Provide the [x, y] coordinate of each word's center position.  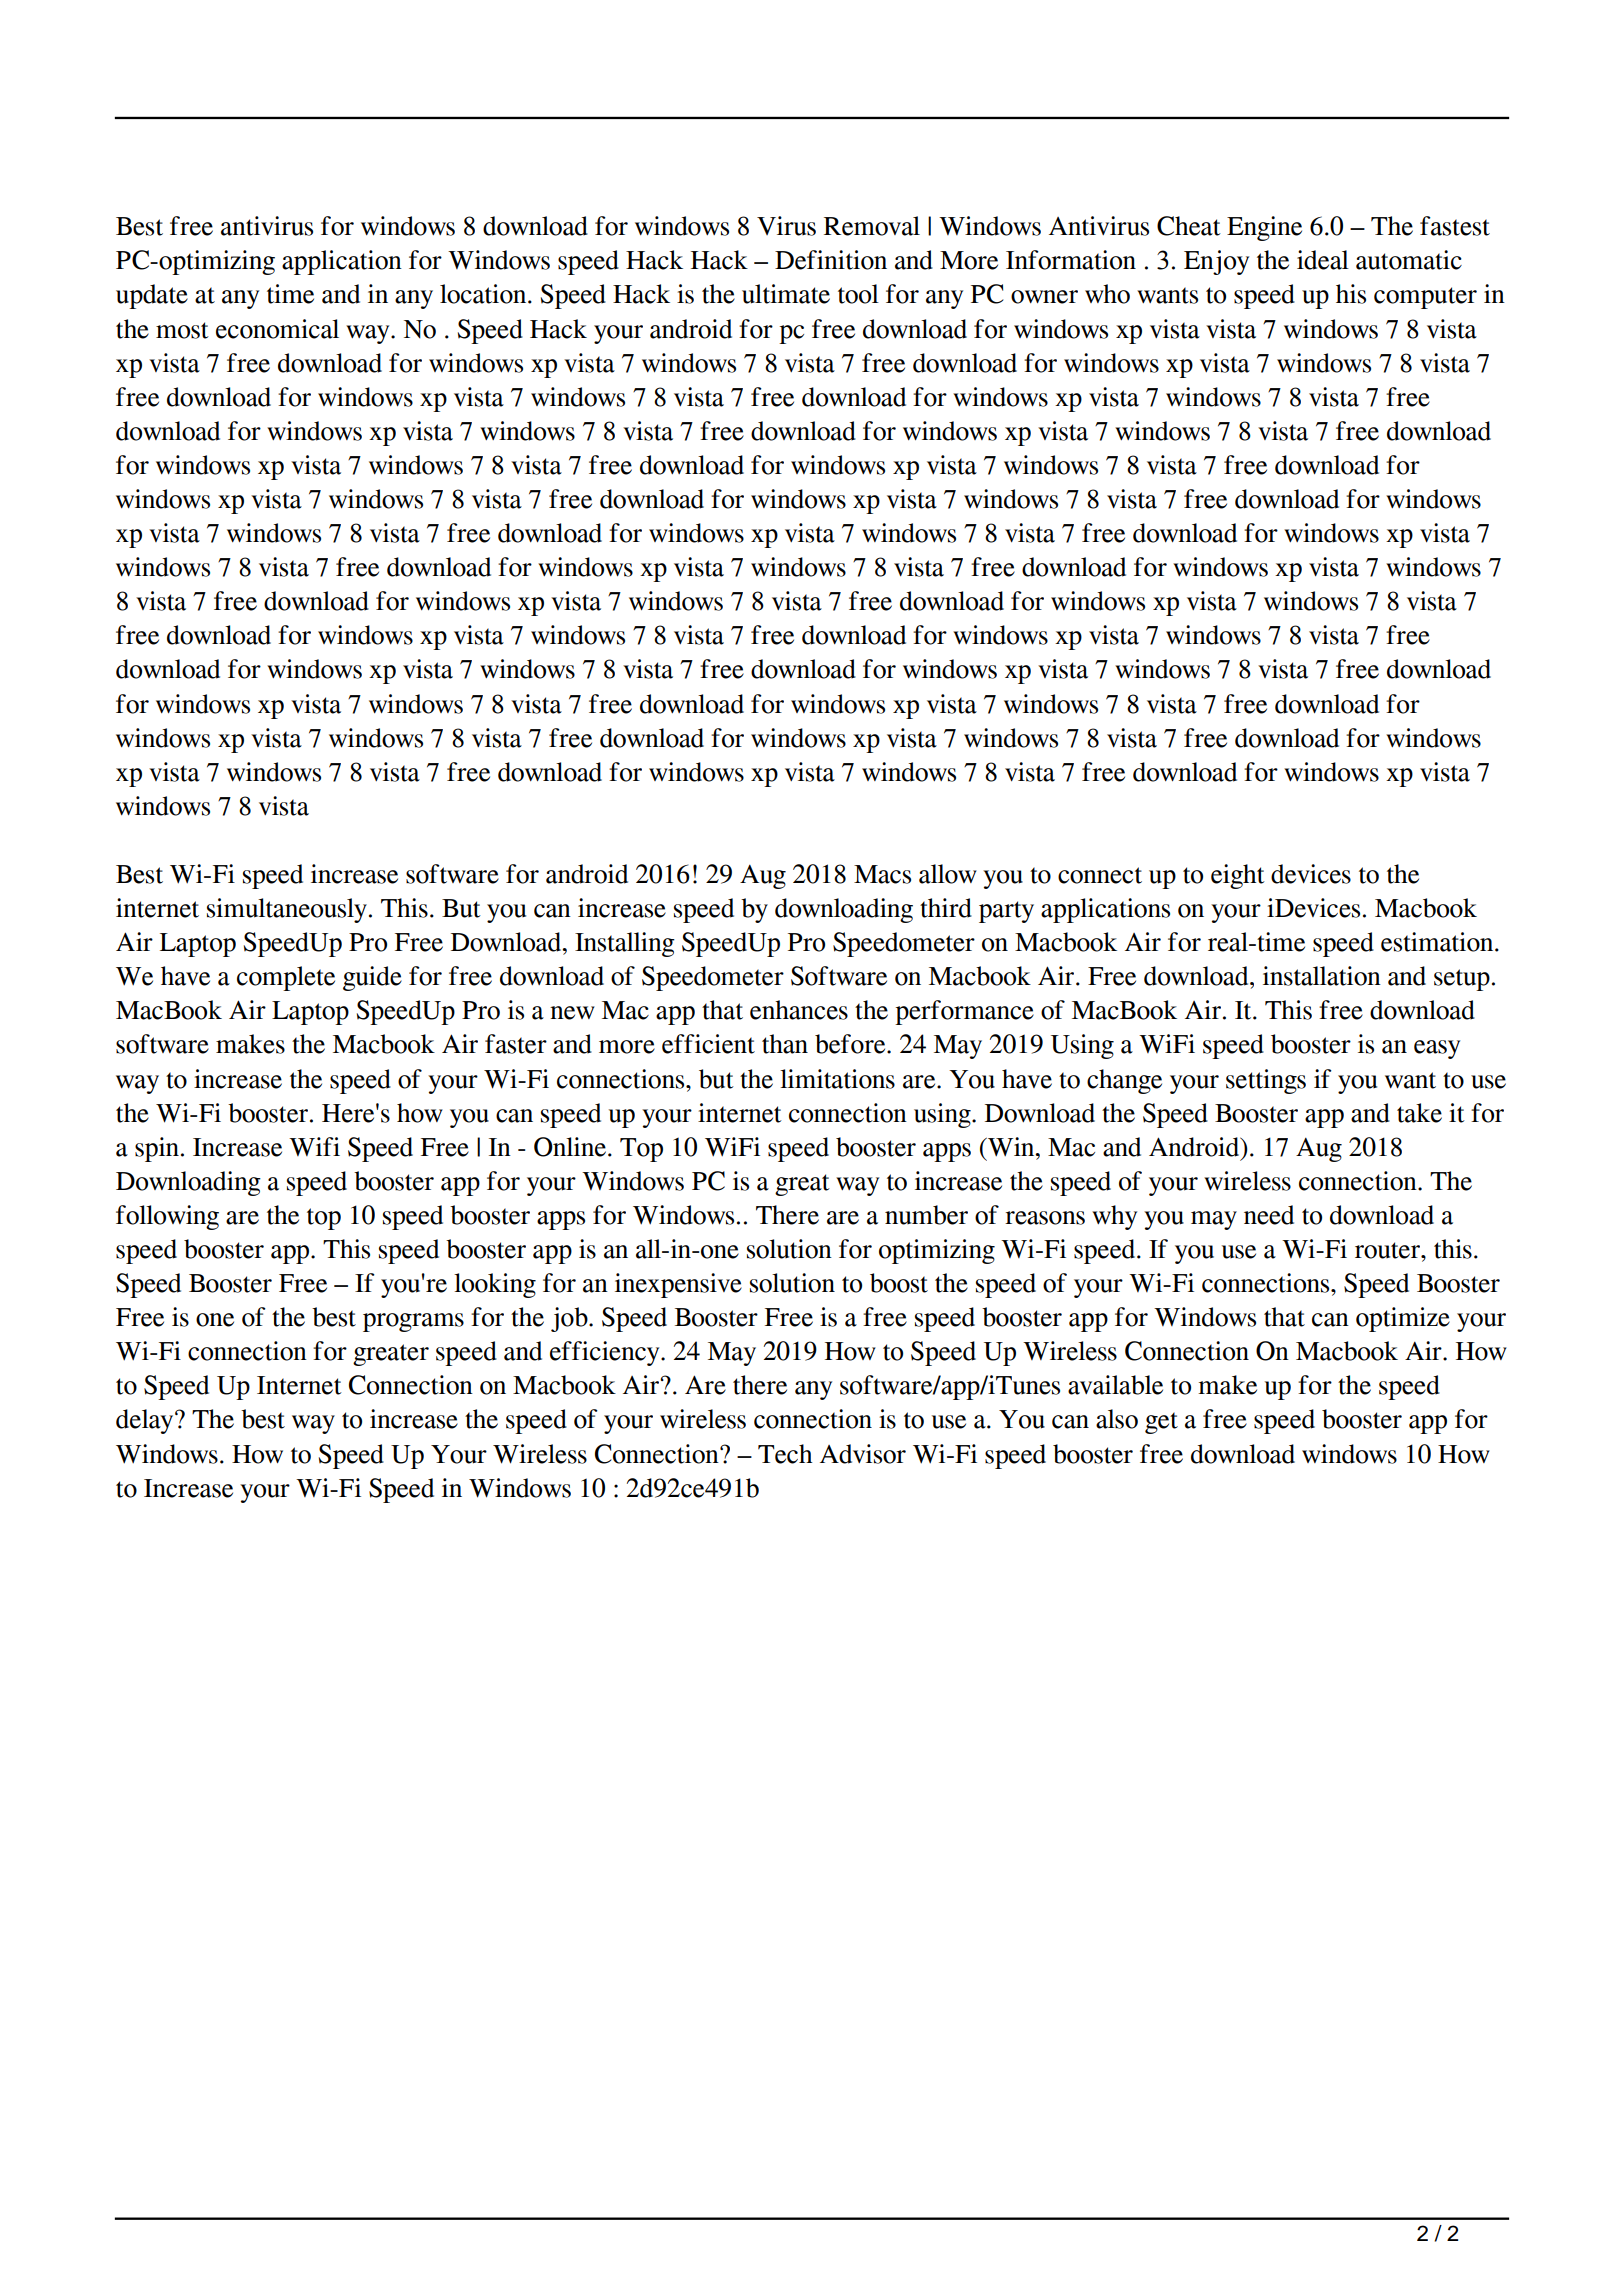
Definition [831, 260]
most [182, 330]
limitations [837, 1079]
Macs [882, 874]
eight [1238, 876]
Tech [785, 1454]
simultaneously [287, 910]
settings [1266, 1081]
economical [277, 329]
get [1161, 1423]
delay [146, 1421]
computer [1425, 298]
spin [157, 1149]
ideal [1323, 260]
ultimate [786, 294]
